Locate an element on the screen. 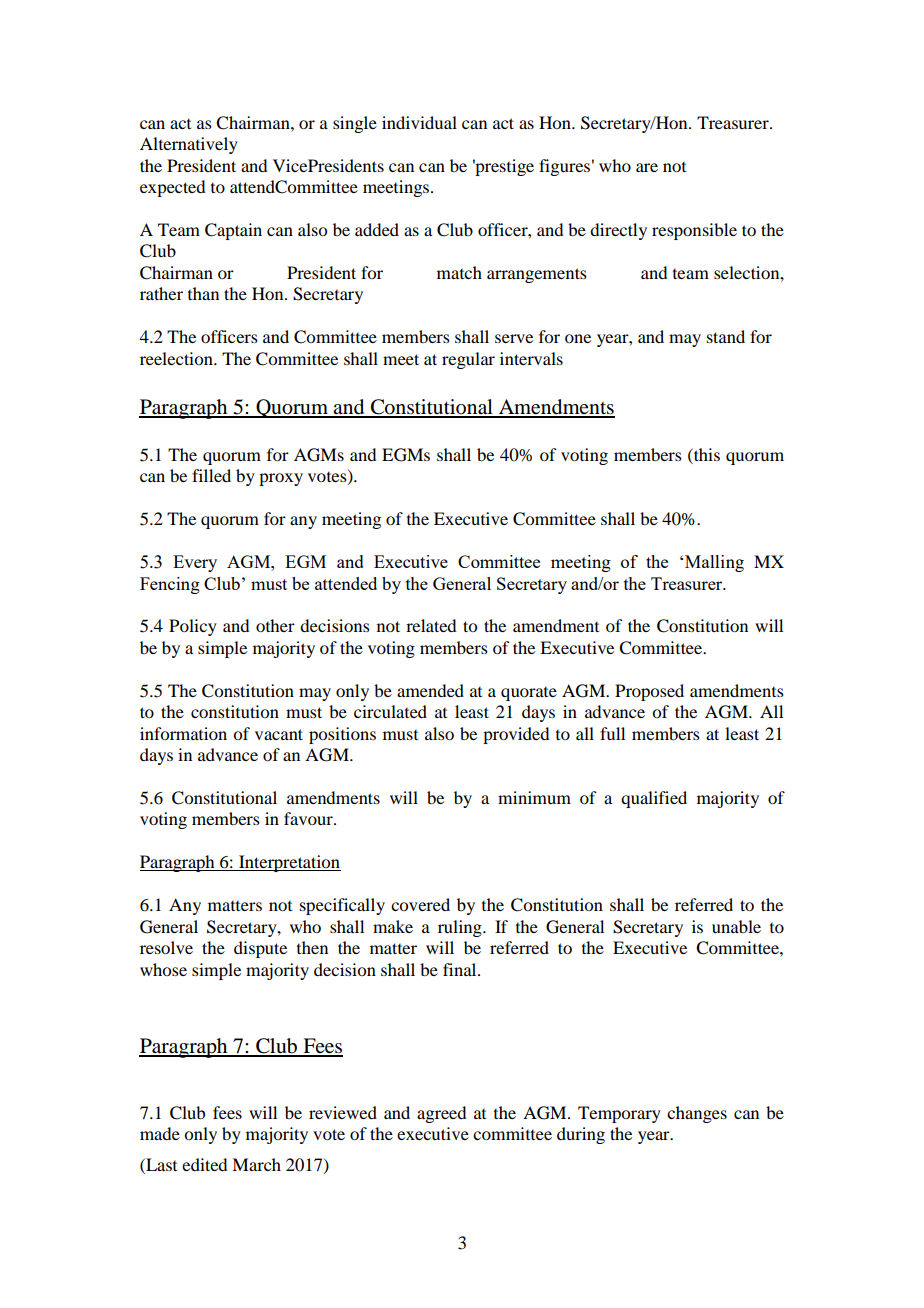 This screenshot has width=924, height=1308. edited is located at coordinates (204, 1164).
